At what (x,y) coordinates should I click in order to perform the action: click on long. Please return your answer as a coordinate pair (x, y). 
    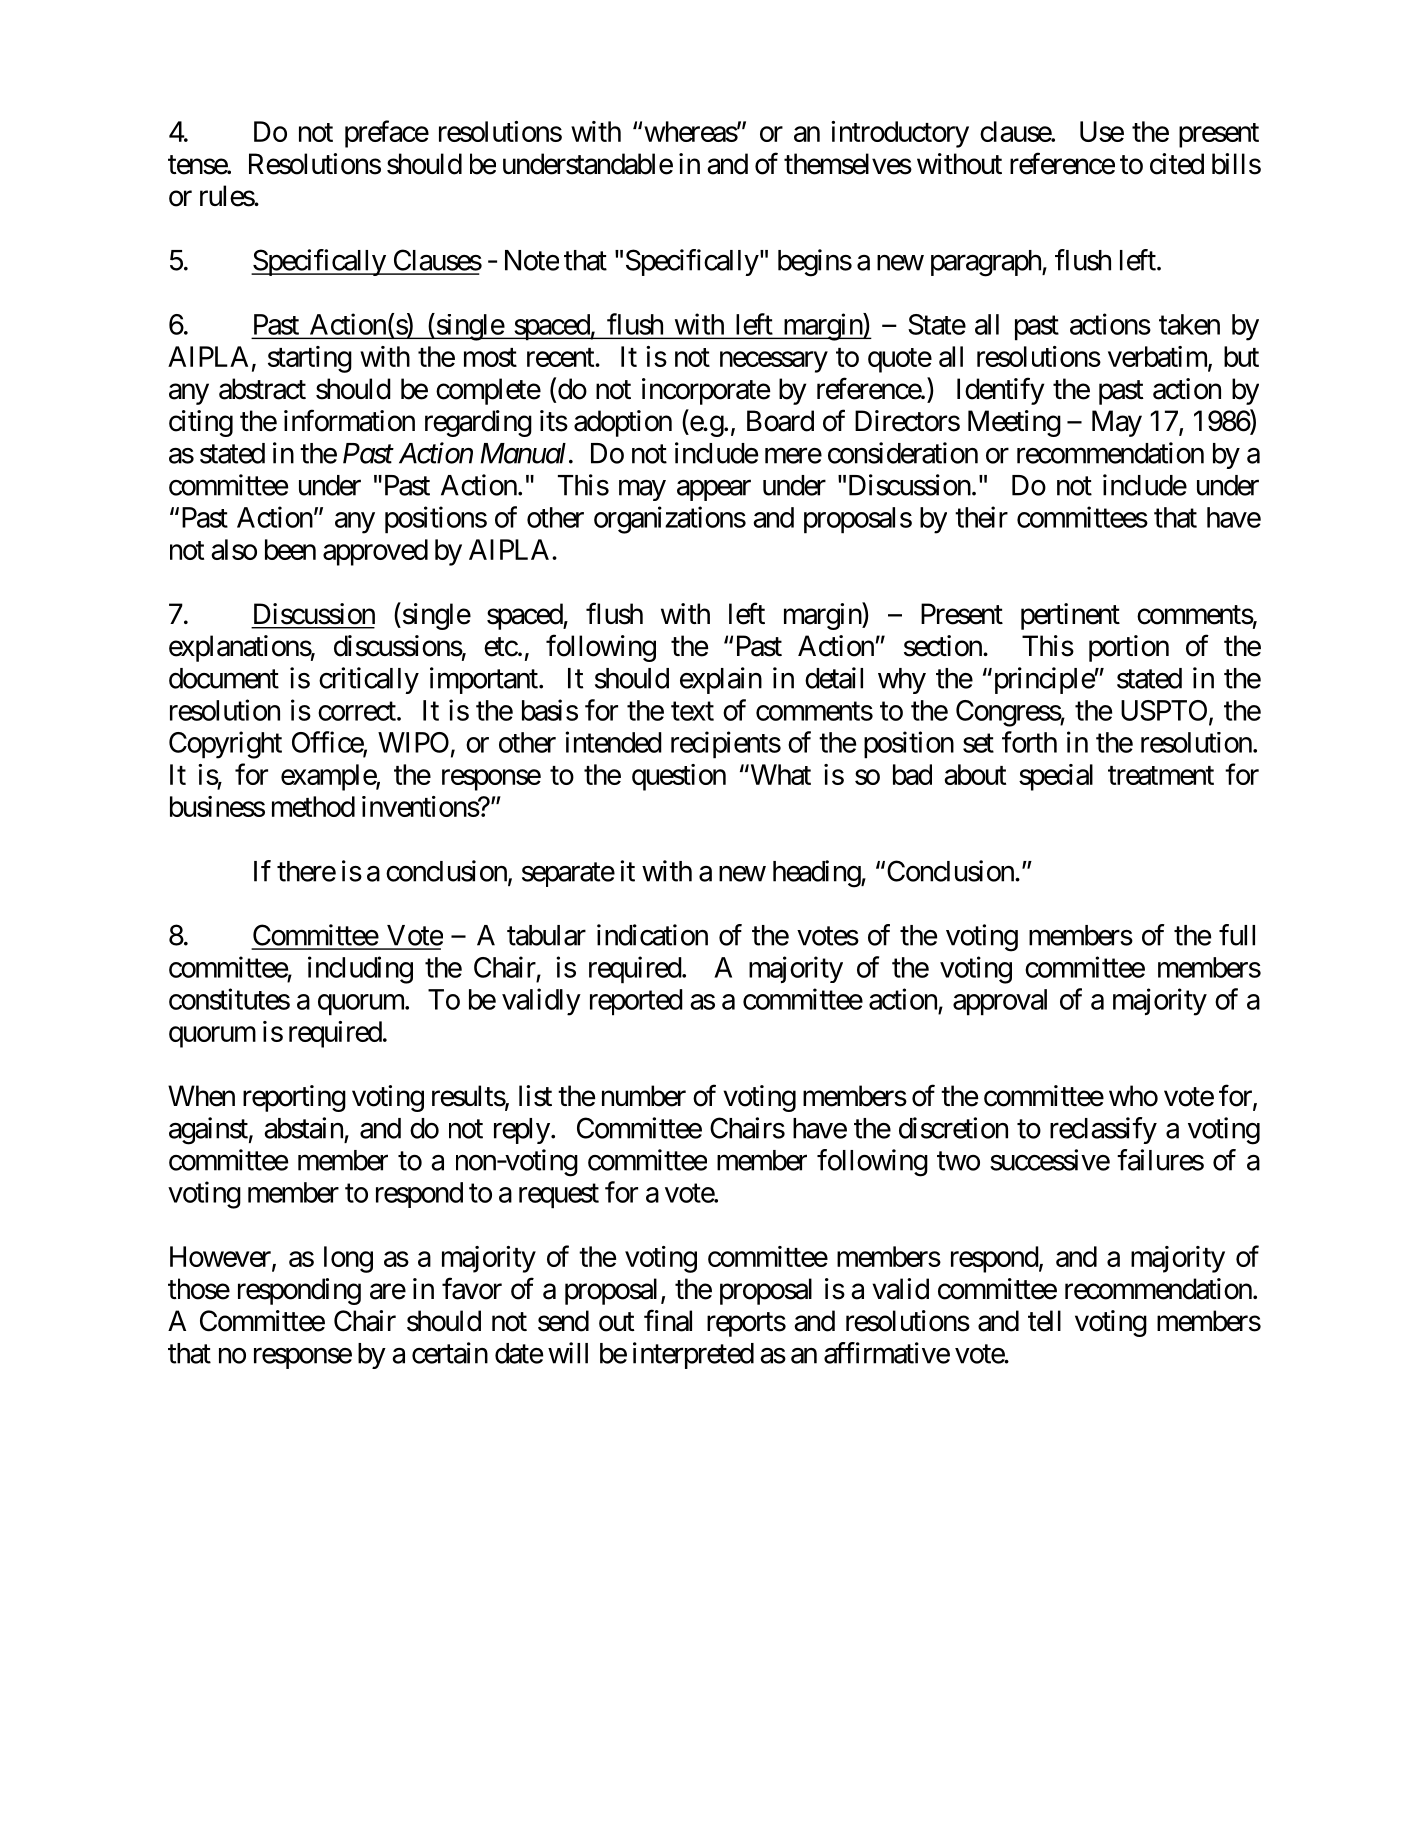
    Looking at the image, I should click on (348, 1259).
